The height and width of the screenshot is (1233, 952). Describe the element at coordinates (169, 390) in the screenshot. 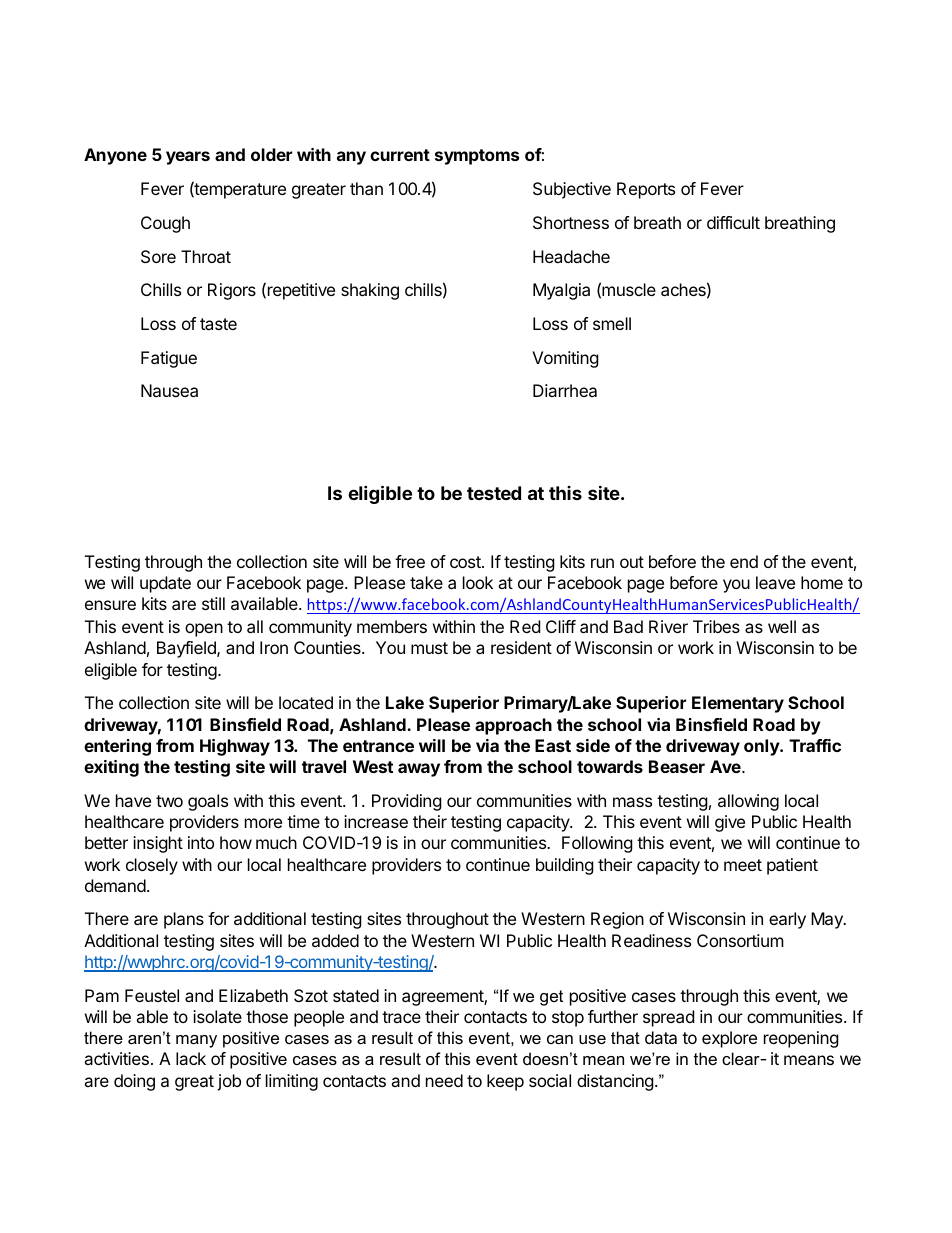

I see `Nausea` at that location.
